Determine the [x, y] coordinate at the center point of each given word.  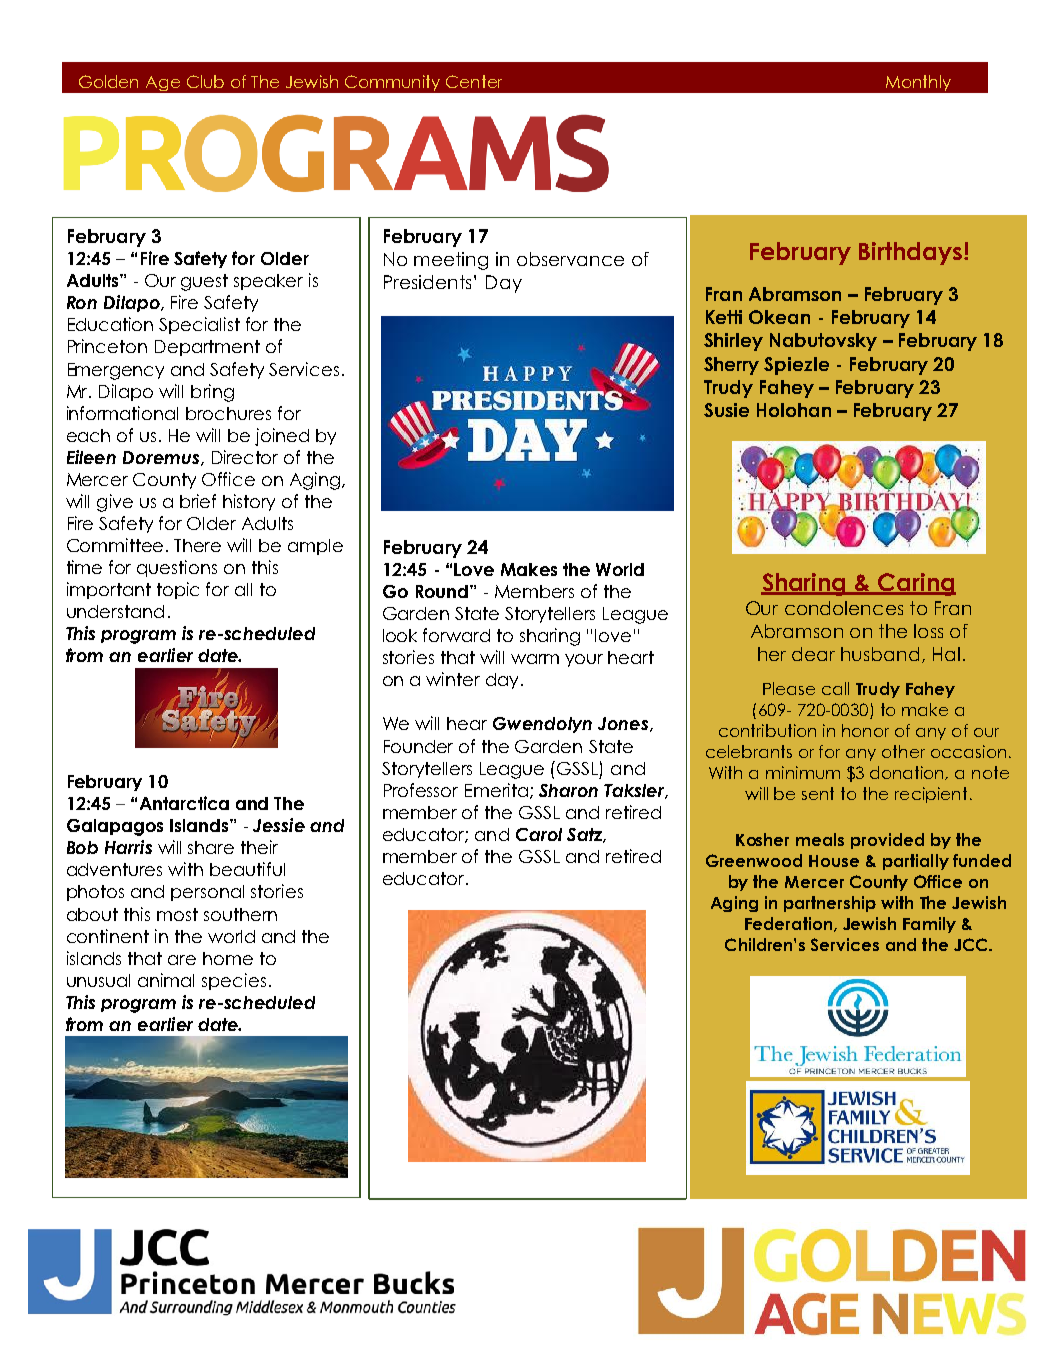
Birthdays [910, 253]
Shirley [733, 342]
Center [474, 81]
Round [443, 591]
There [197, 545]
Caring [916, 584]
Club [205, 81]
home [228, 958]
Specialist [199, 325]
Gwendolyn [542, 725]
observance [570, 259]
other [903, 751]
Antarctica [184, 803]
